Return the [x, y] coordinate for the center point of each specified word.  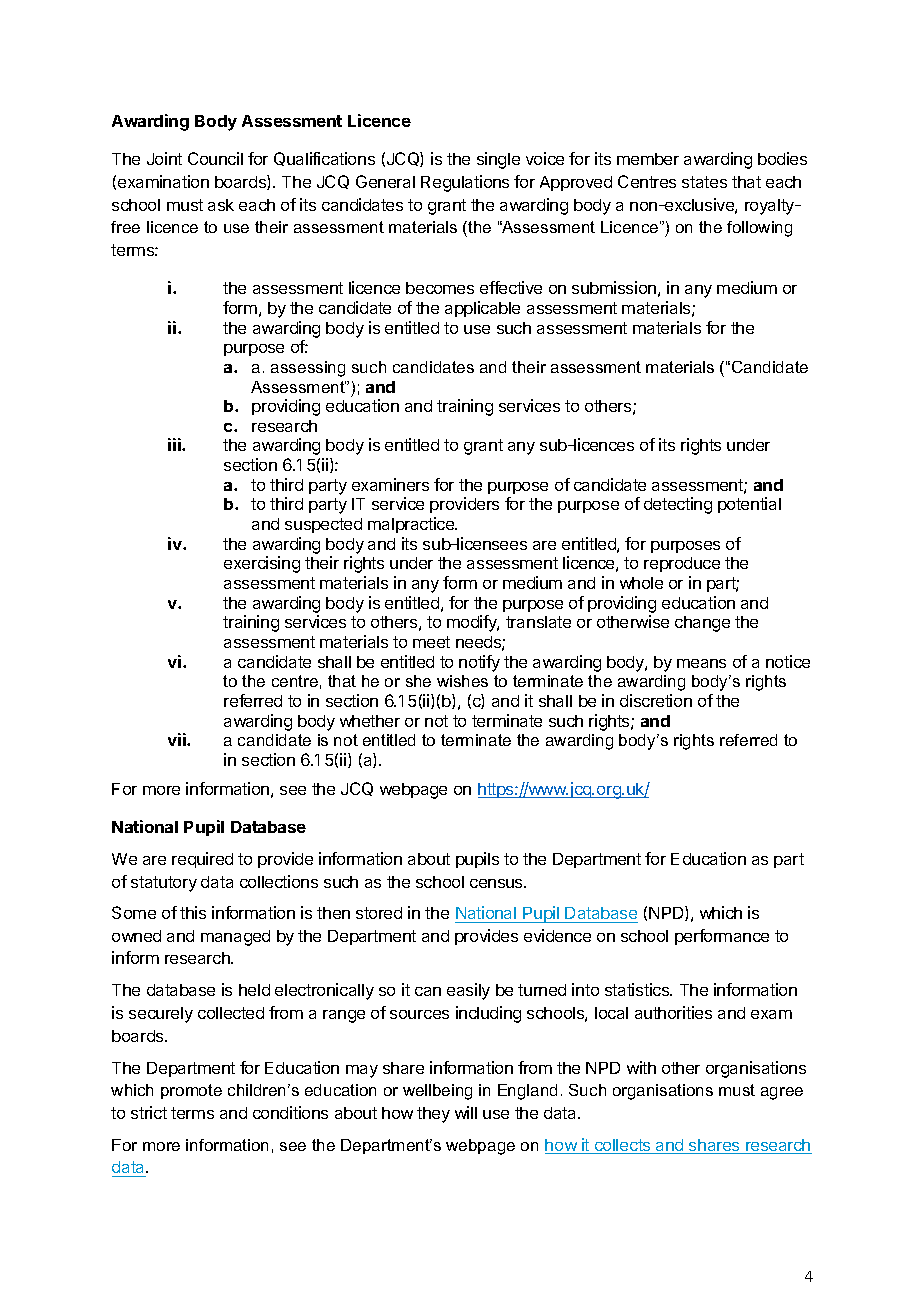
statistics [638, 989]
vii [178, 739]
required [202, 860]
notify [479, 663]
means [701, 663]
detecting [678, 505]
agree [782, 1093]
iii [175, 444]
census [497, 883]
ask [221, 205]
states [704, 182]
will [466, 1112]
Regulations [465, 183]
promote [191, 1091]
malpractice [412, 525]
